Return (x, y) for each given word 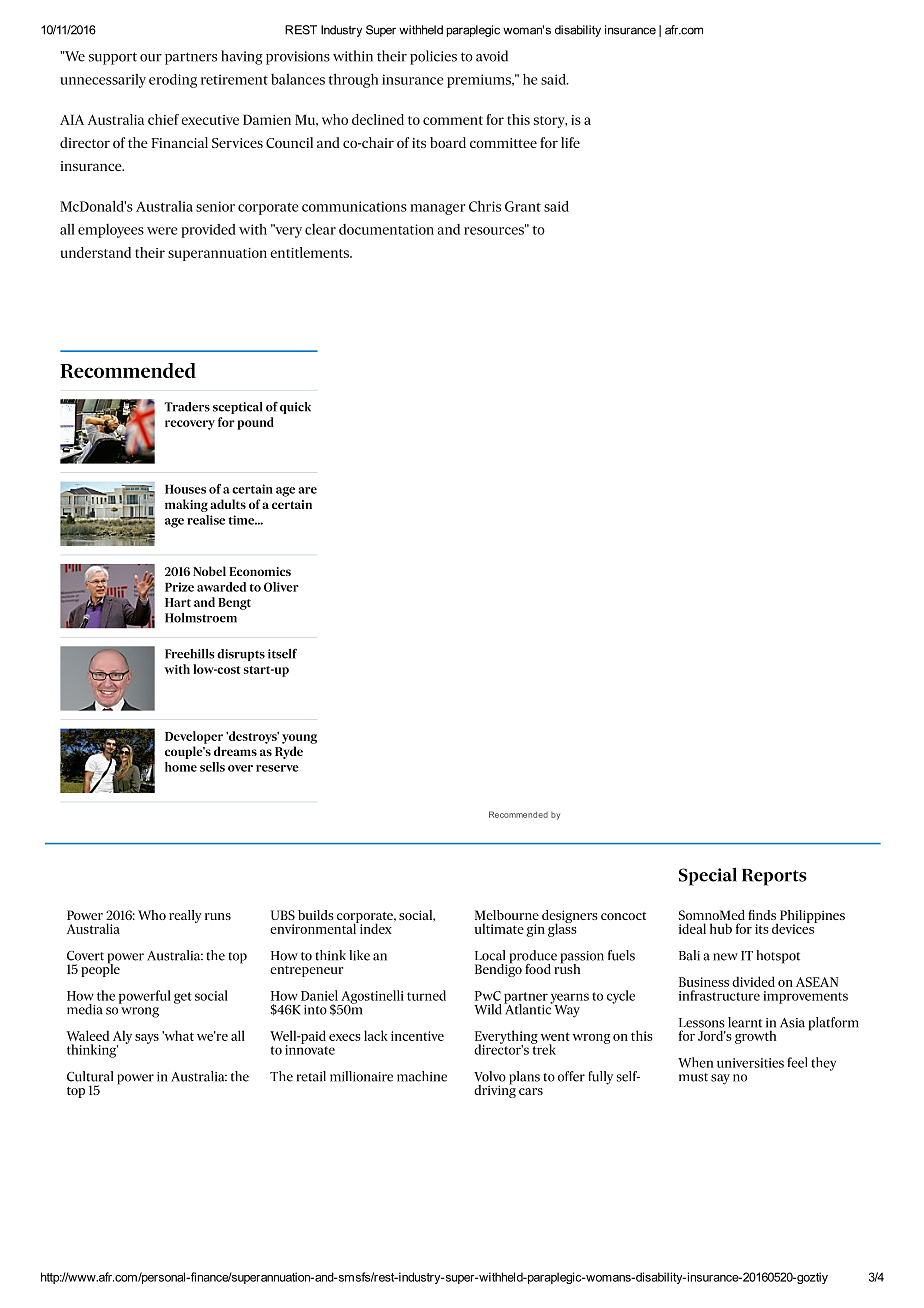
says (147, 1039)
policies (433, 57)
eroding (173, 81)
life (570, 142)
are (307, 490)
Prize (179, 587)
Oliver (281, 587)
